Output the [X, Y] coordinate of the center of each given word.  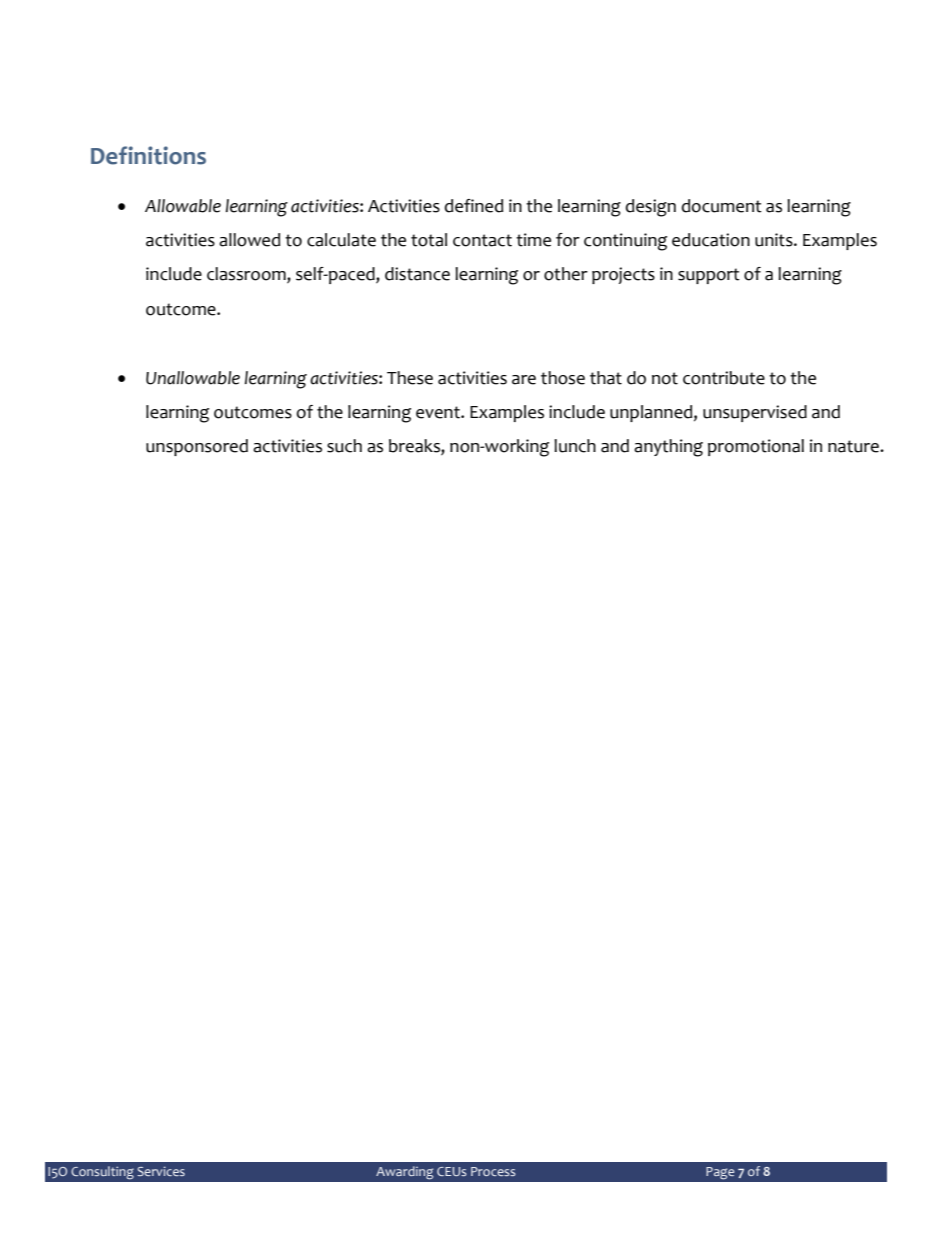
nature [854, 446]
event [439, 412]
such [344, 446]
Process [493, 1171]
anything [668, 448]
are [524, 380]
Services [161, 1171]
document [722, 206]
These [410, 378]
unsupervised [755, 413]
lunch [575, 446]
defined [474, 206]
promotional [756, 447]
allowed [249, 240]
